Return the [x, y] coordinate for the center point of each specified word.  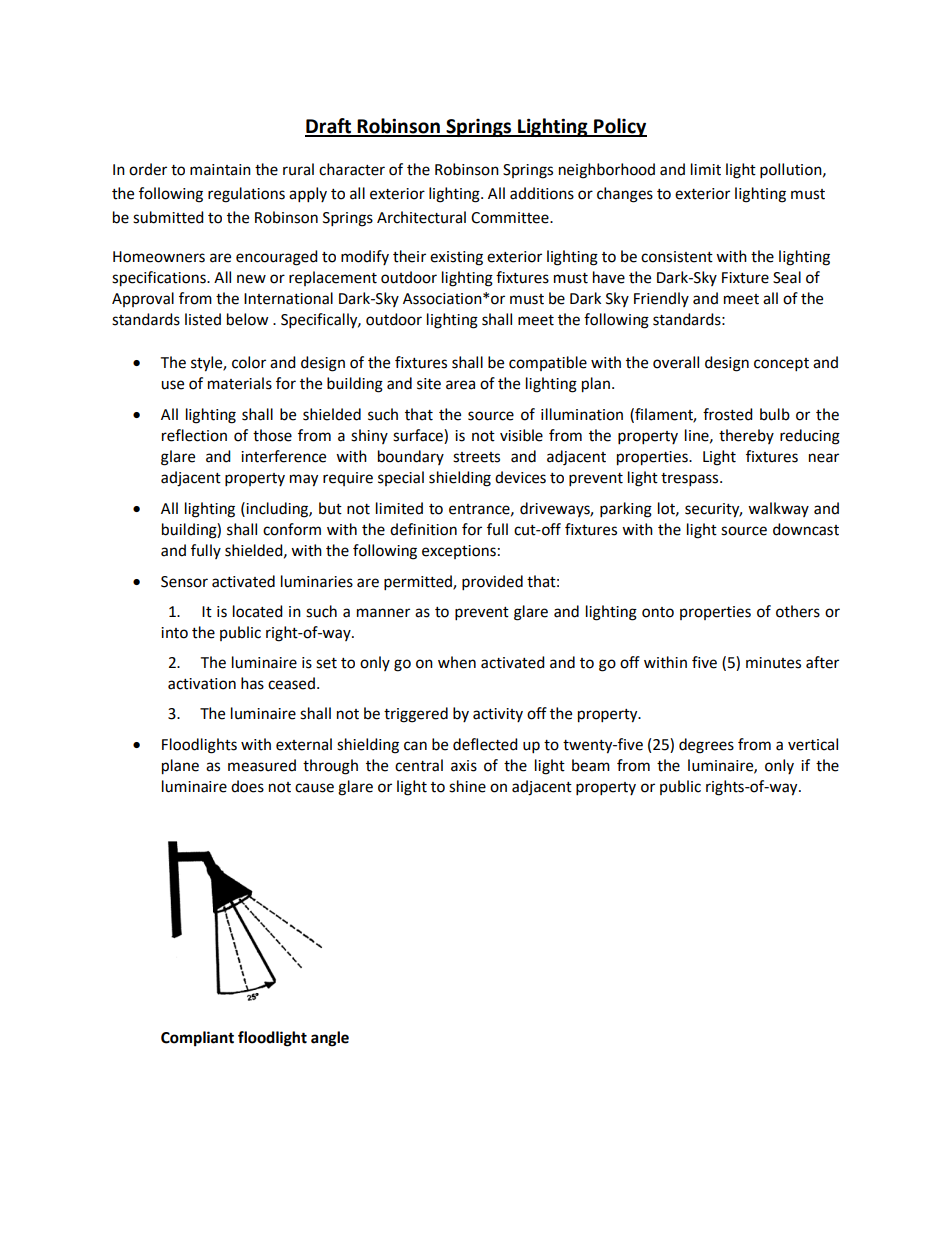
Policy [619, 127]
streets [476, 457]
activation [202, 684]
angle [330, 1039]
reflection [194, 435]
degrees [706, 746]
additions [542, 193]
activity [498, 715]
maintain [220, 170]
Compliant [197, 1039]
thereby [746, 436]
